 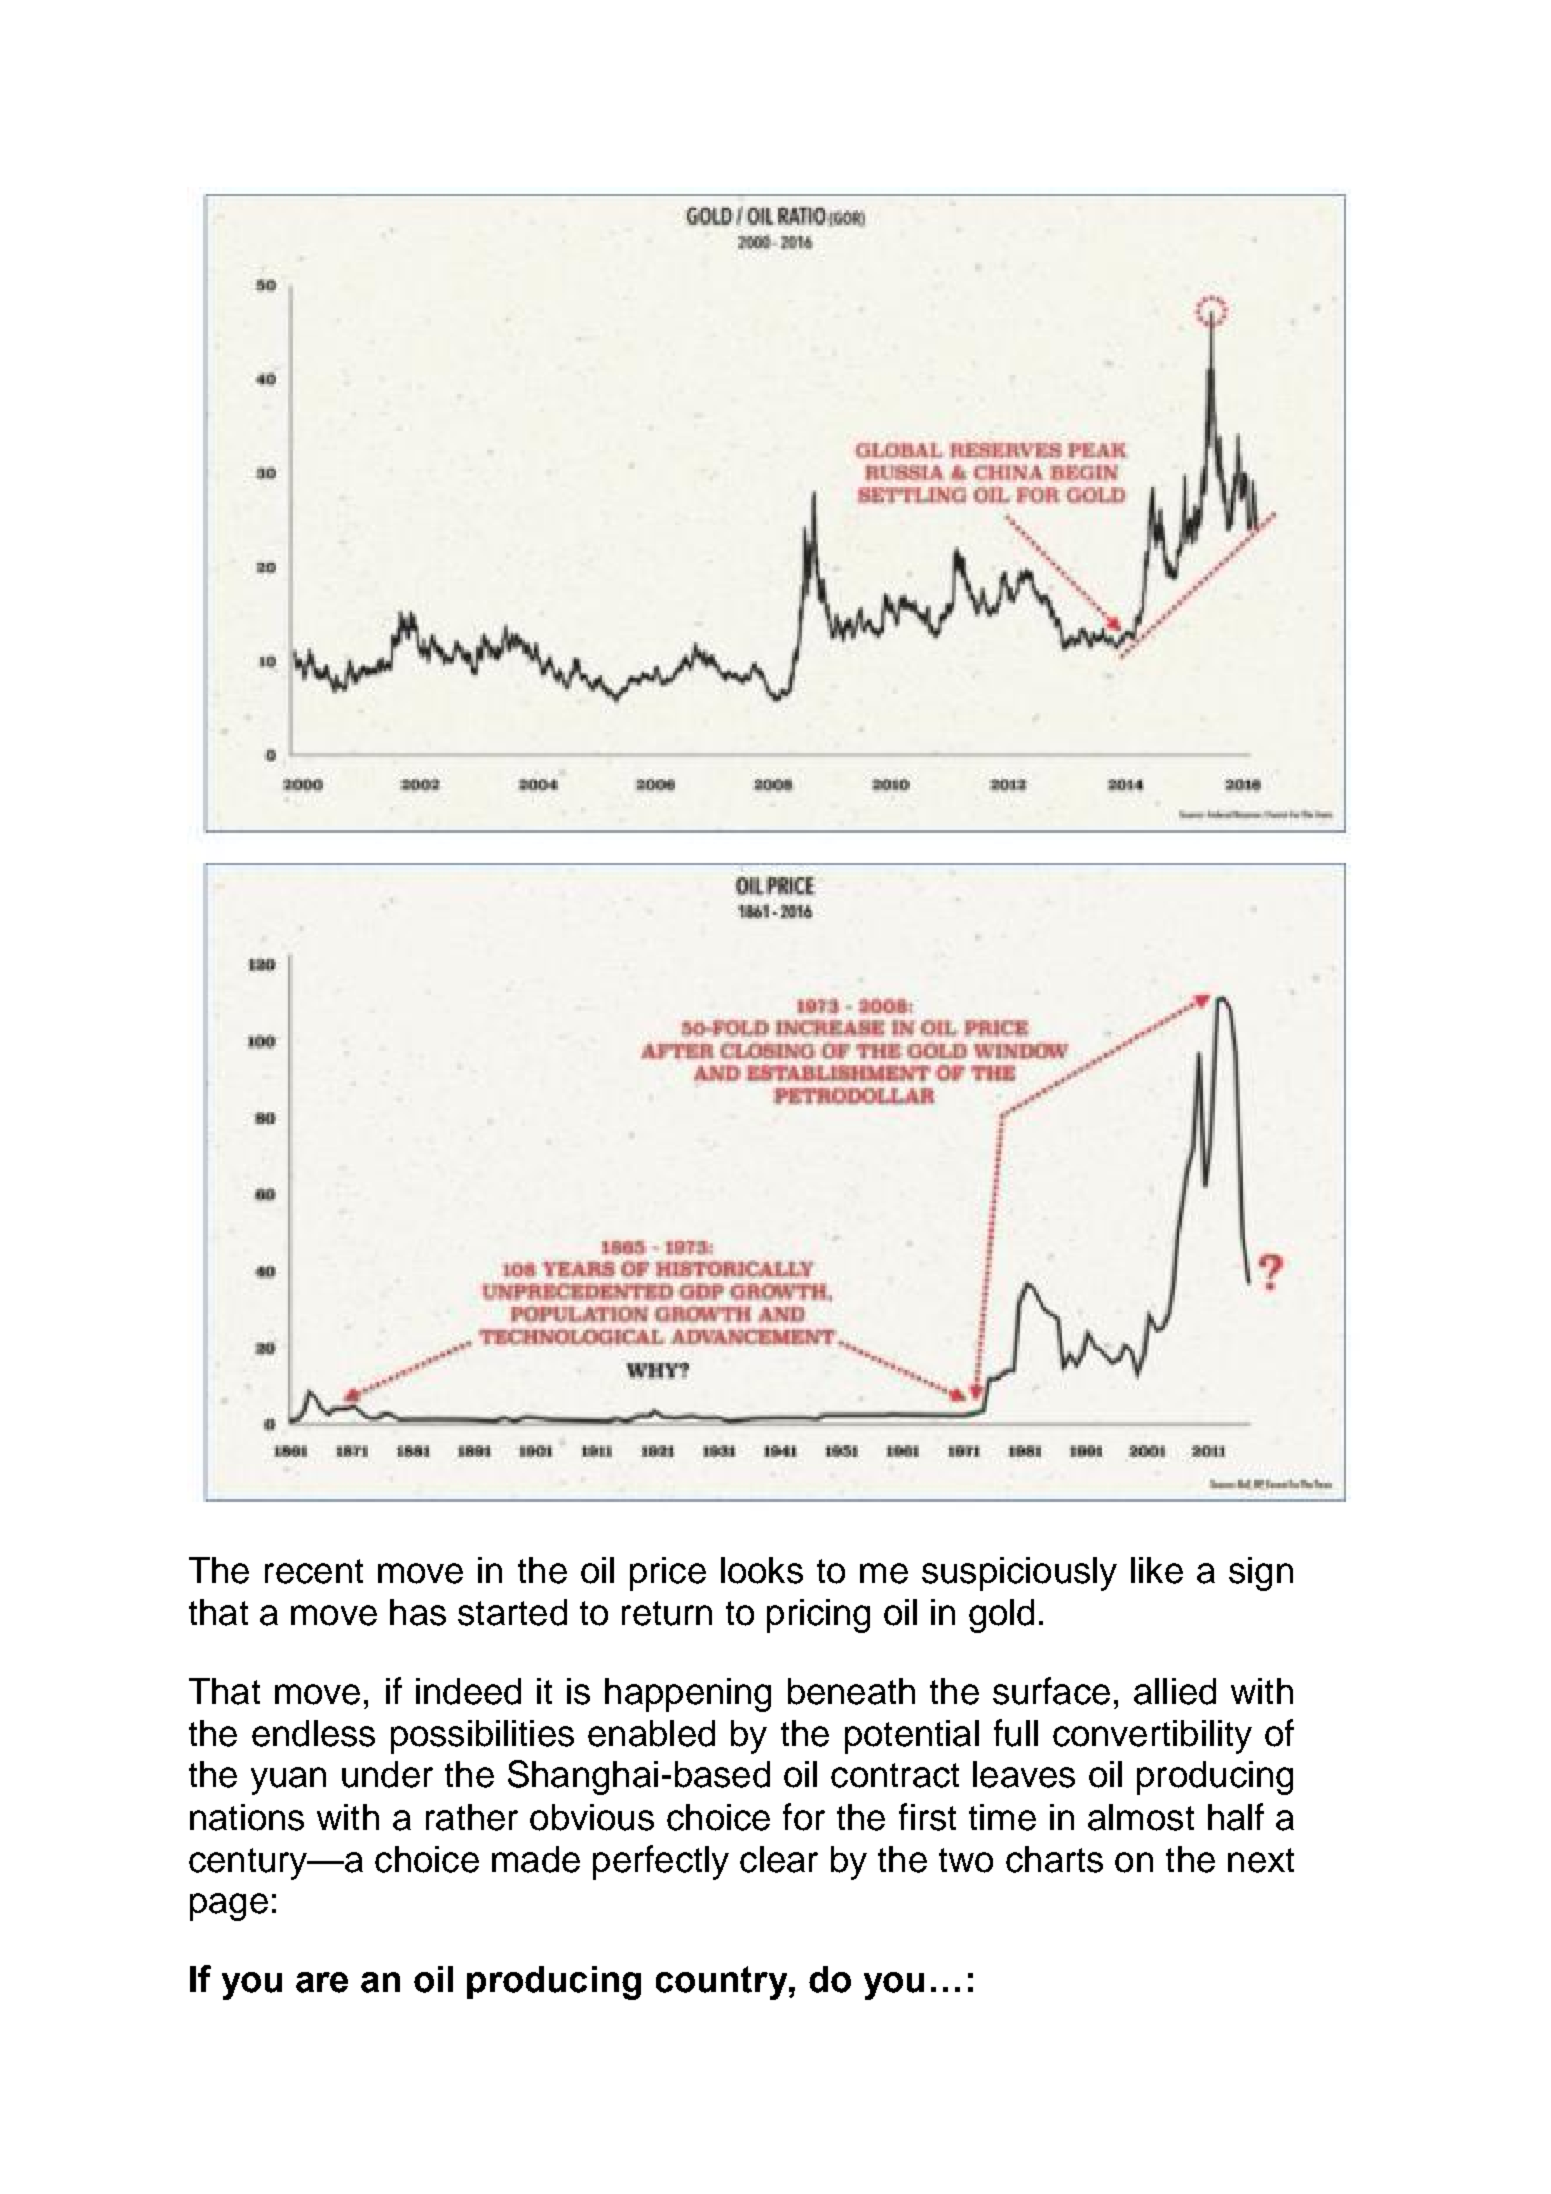 I want to click on are, so click(x=322, y=1982).
